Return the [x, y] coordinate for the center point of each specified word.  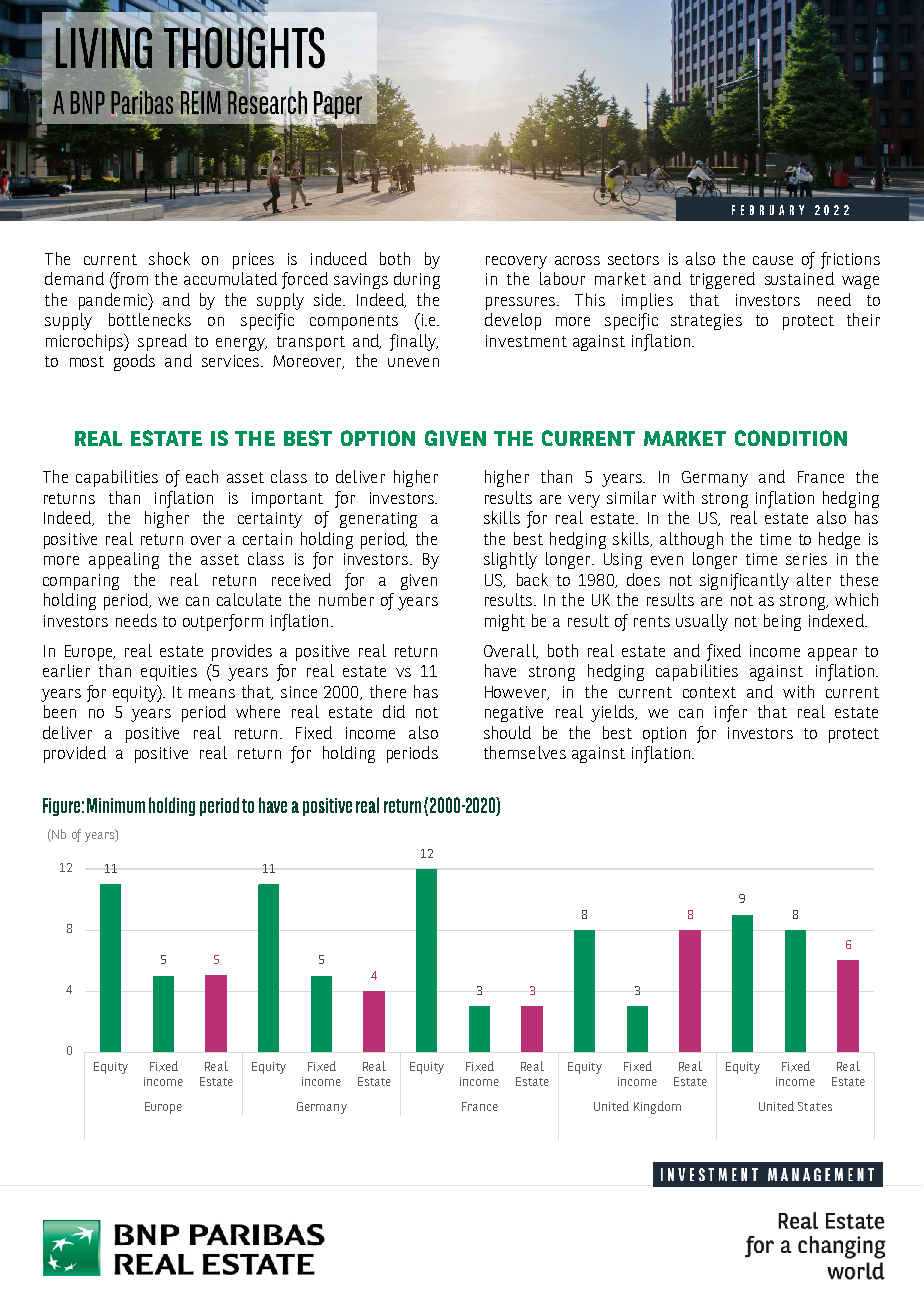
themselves [525, 752]
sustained [799, 278]
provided [75, 754]
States [815, 1106]
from [130, 280]
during [417, 280]
